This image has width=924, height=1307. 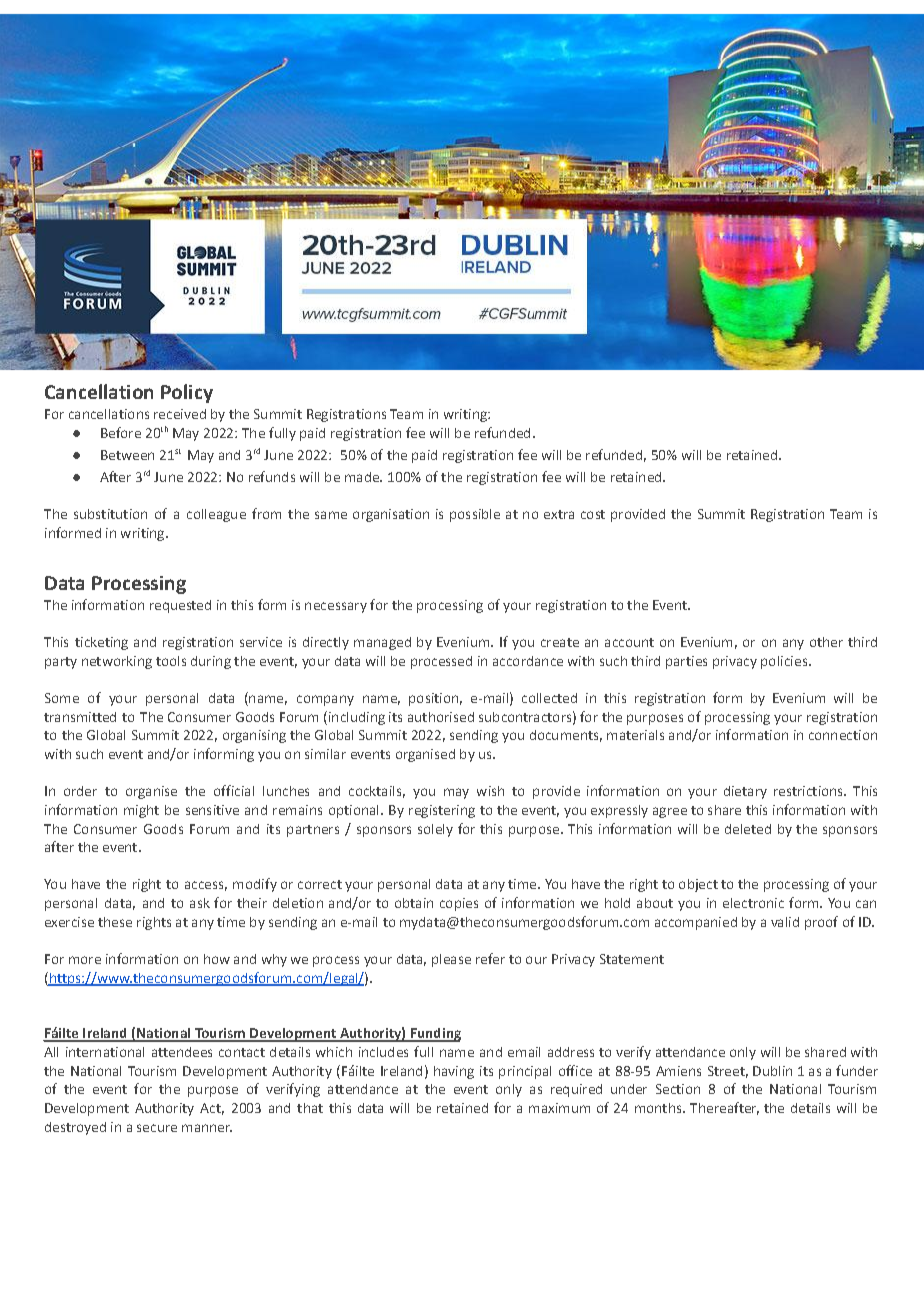 I want to click on dietary, so click(x=745, y=792).
